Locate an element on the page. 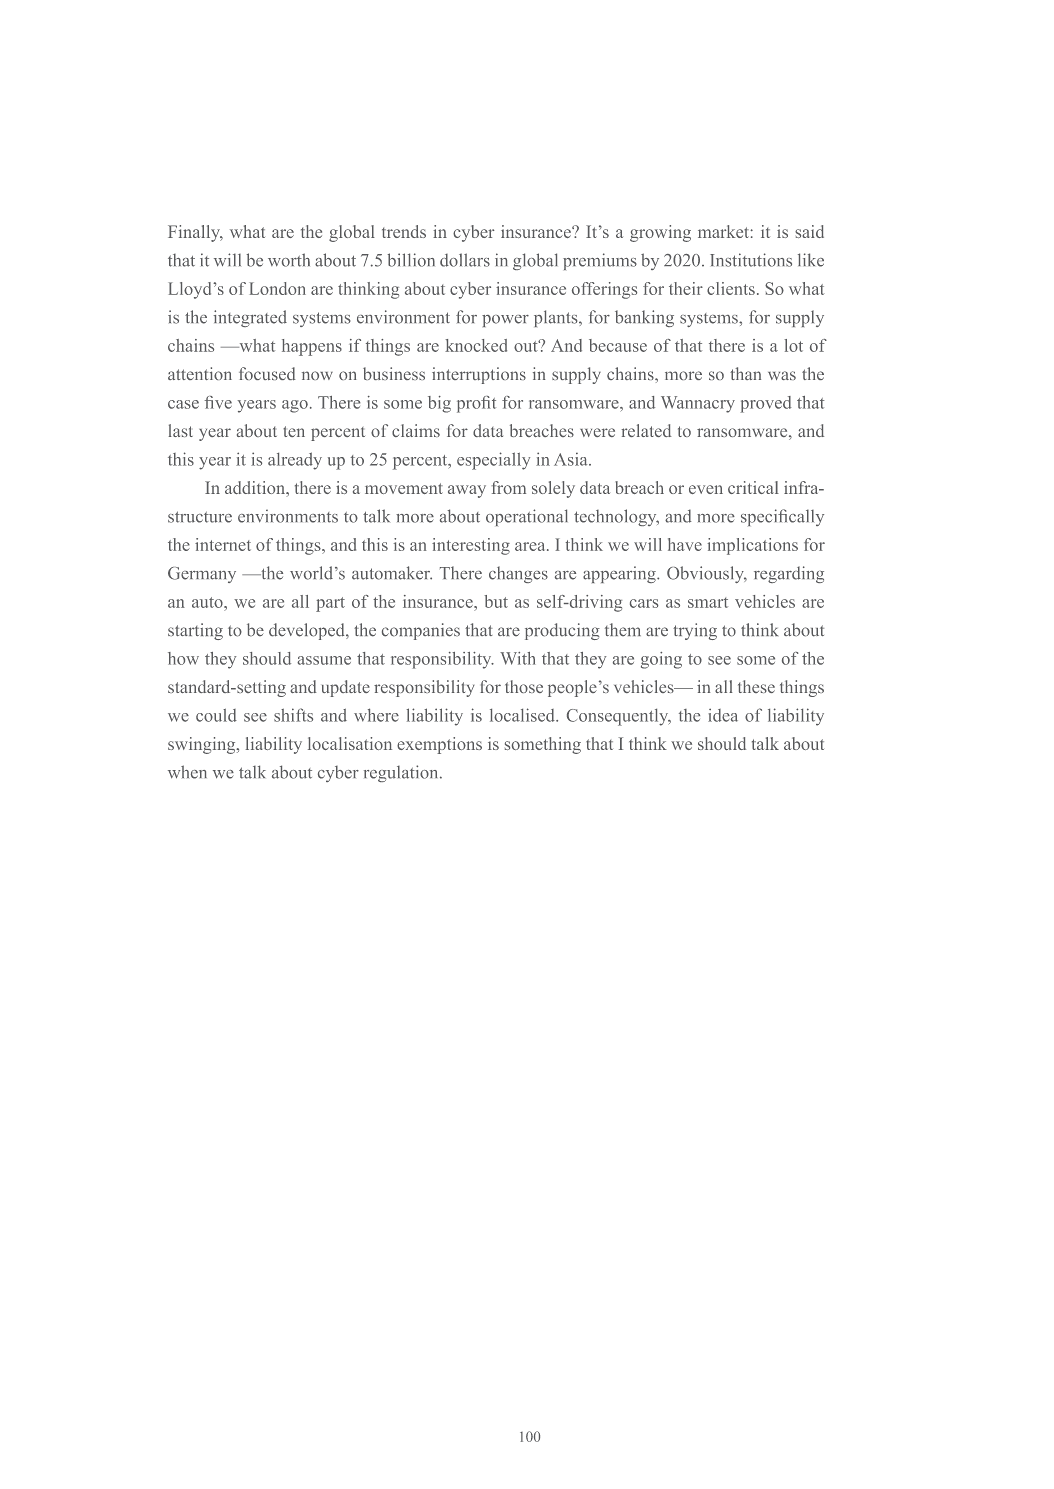  worth is located at coordinates (289, 260).
